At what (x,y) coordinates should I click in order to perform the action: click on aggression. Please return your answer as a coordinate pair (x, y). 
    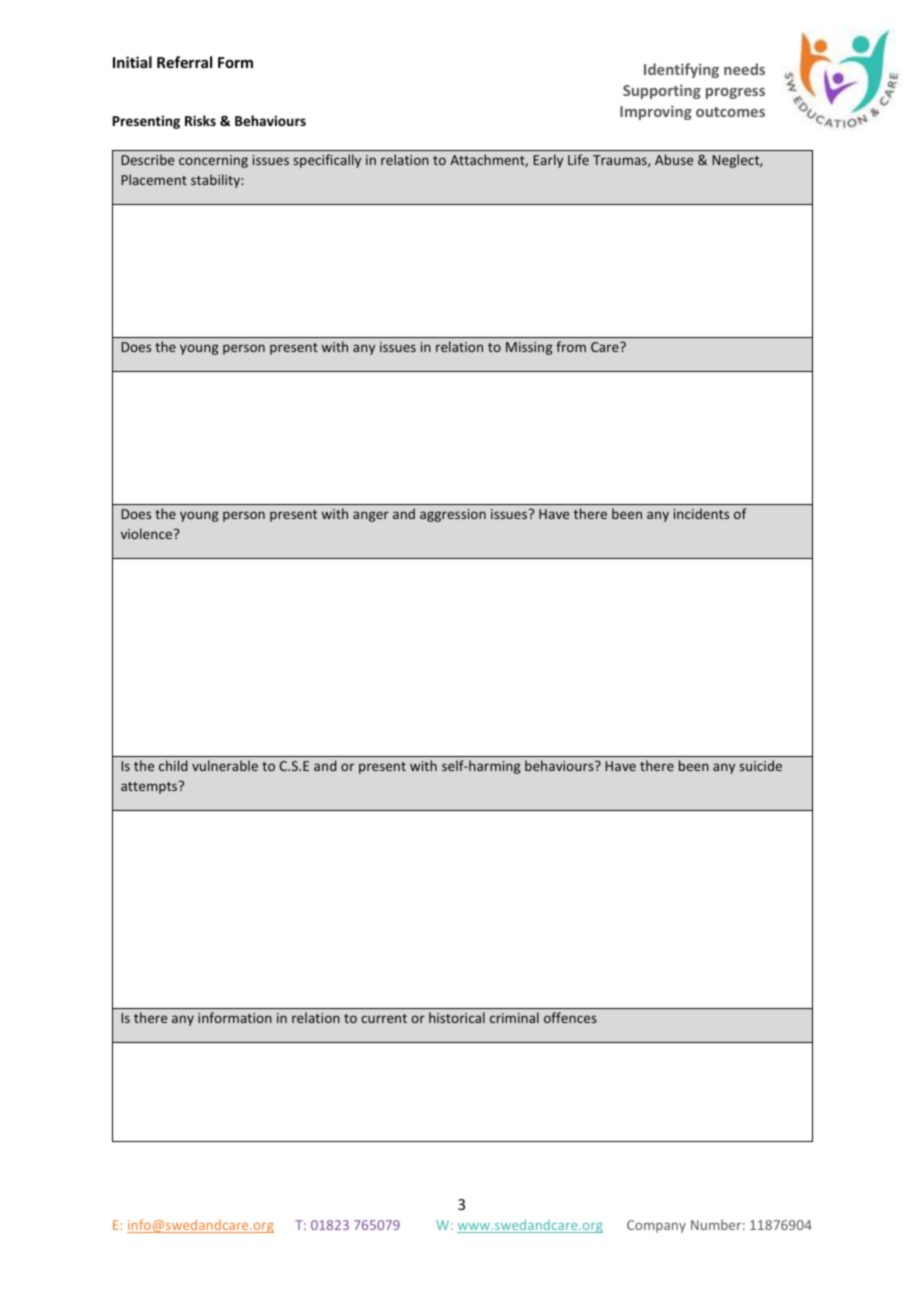
    Looking at the image, I should click on (453, 515).
